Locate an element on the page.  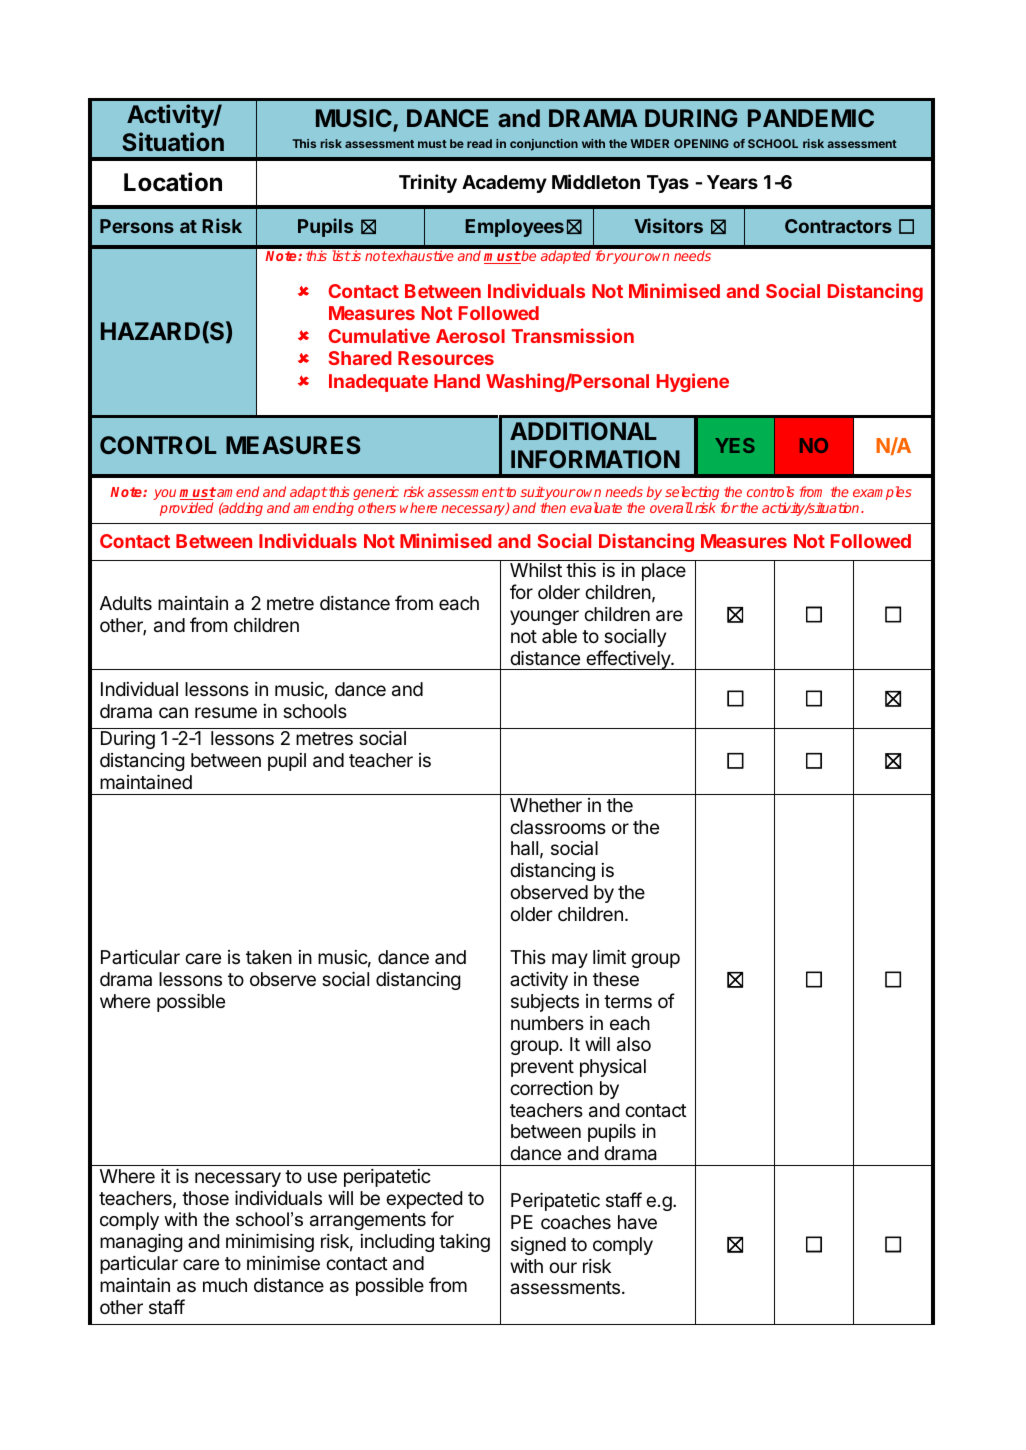
taken is located at coordinates (269, 957).
